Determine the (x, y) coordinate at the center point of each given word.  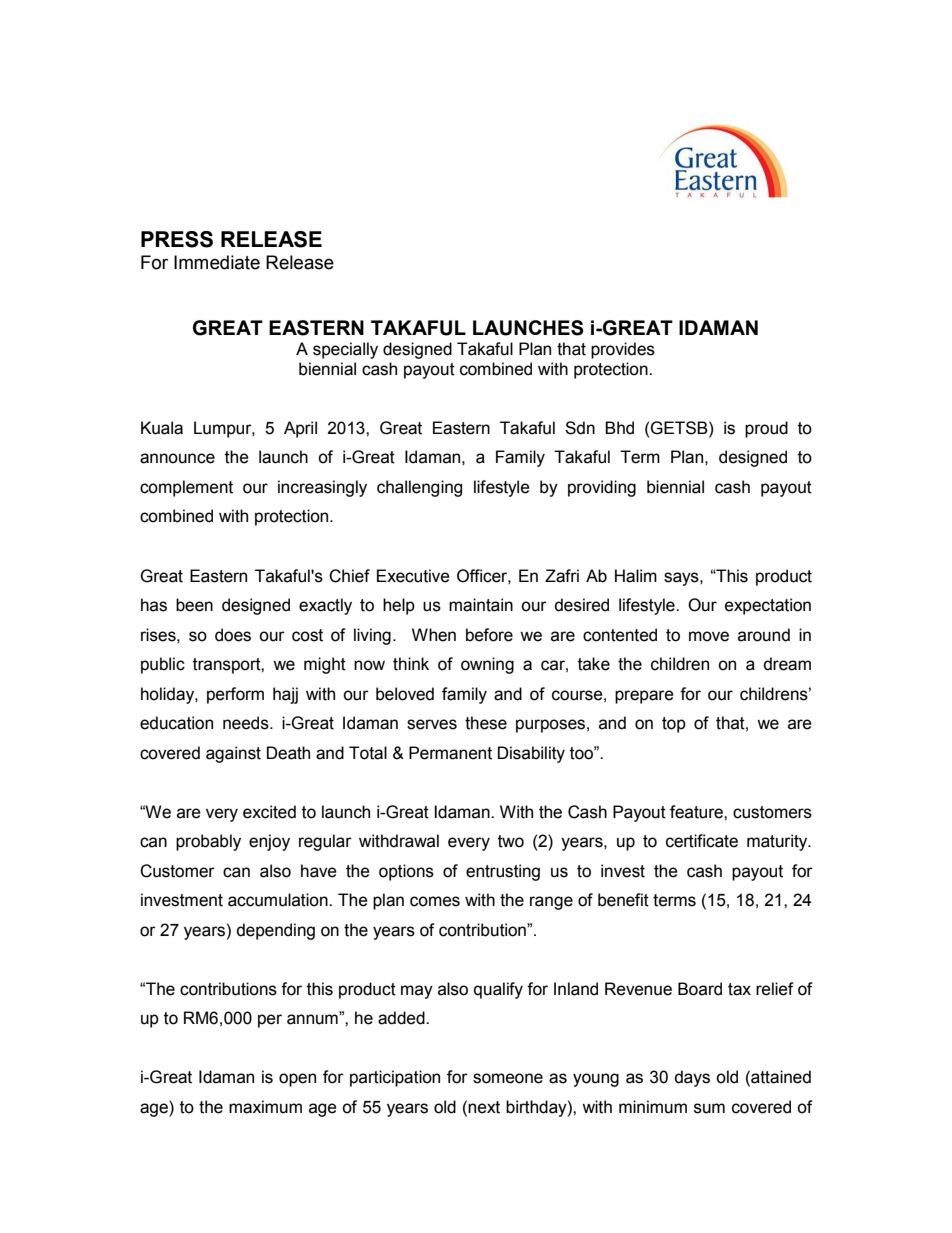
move (709, 636)
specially (345, 350)
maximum (265, 1107)
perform (235, 695)
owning (487, 665)
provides (623, 350)
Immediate (217, 262)
